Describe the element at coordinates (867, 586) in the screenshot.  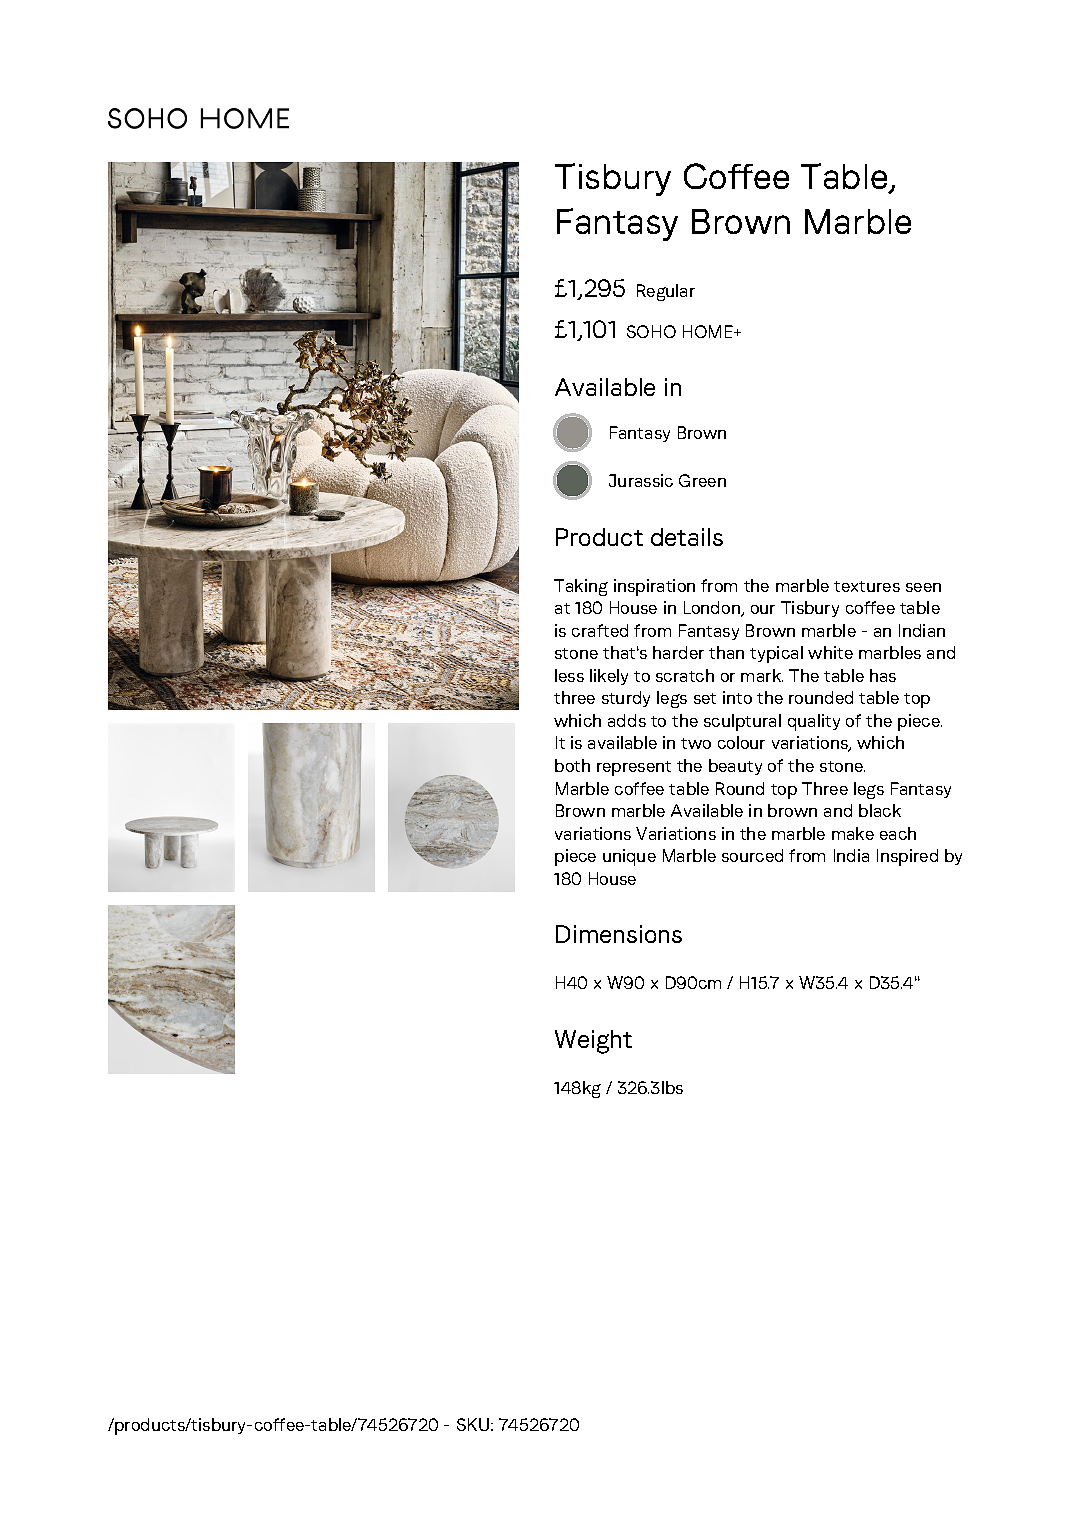
I see `textures` at that location.
